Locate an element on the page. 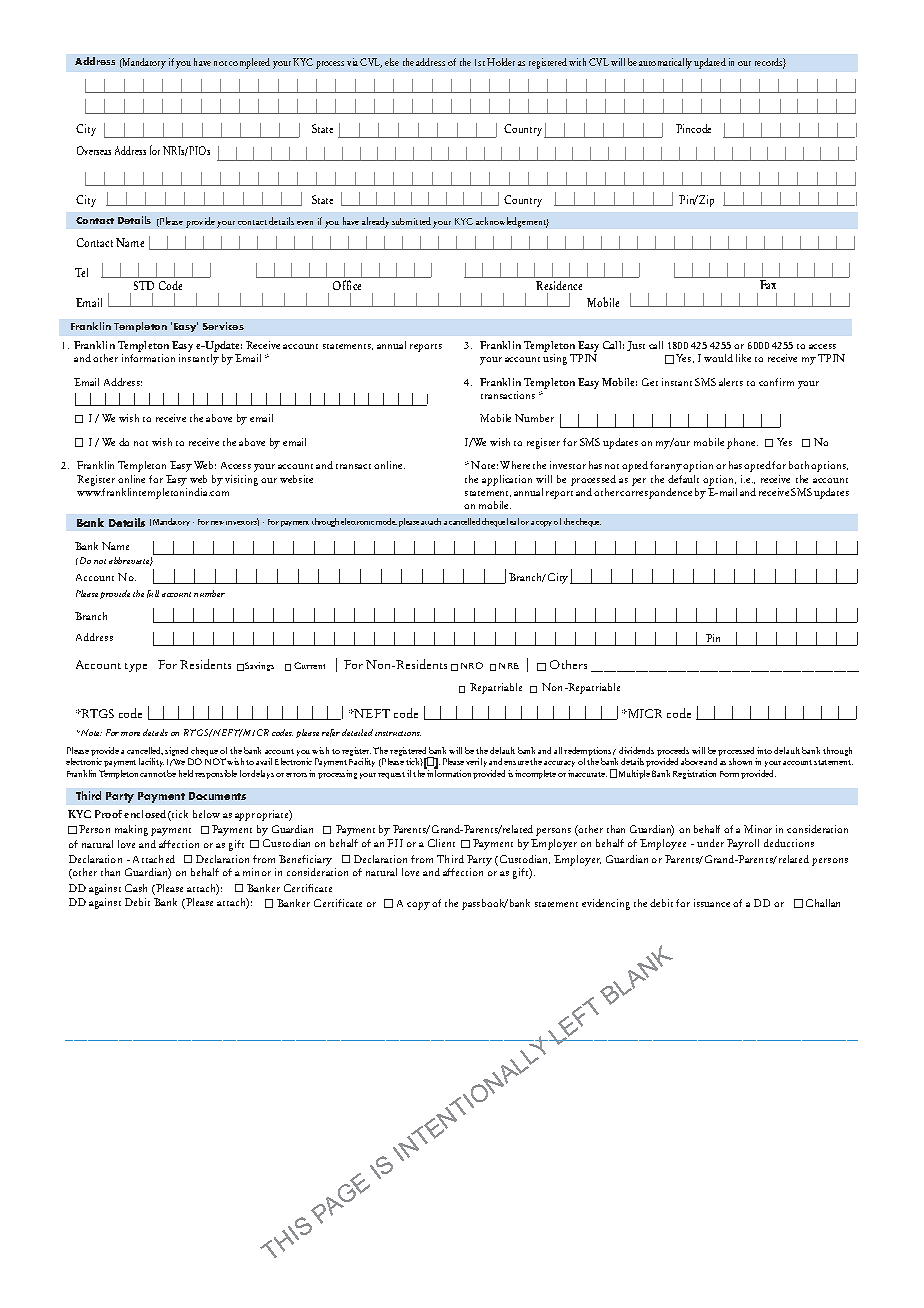 The width and height of the page is (924, 1308). Cash is located at coordinates (136, 888).
